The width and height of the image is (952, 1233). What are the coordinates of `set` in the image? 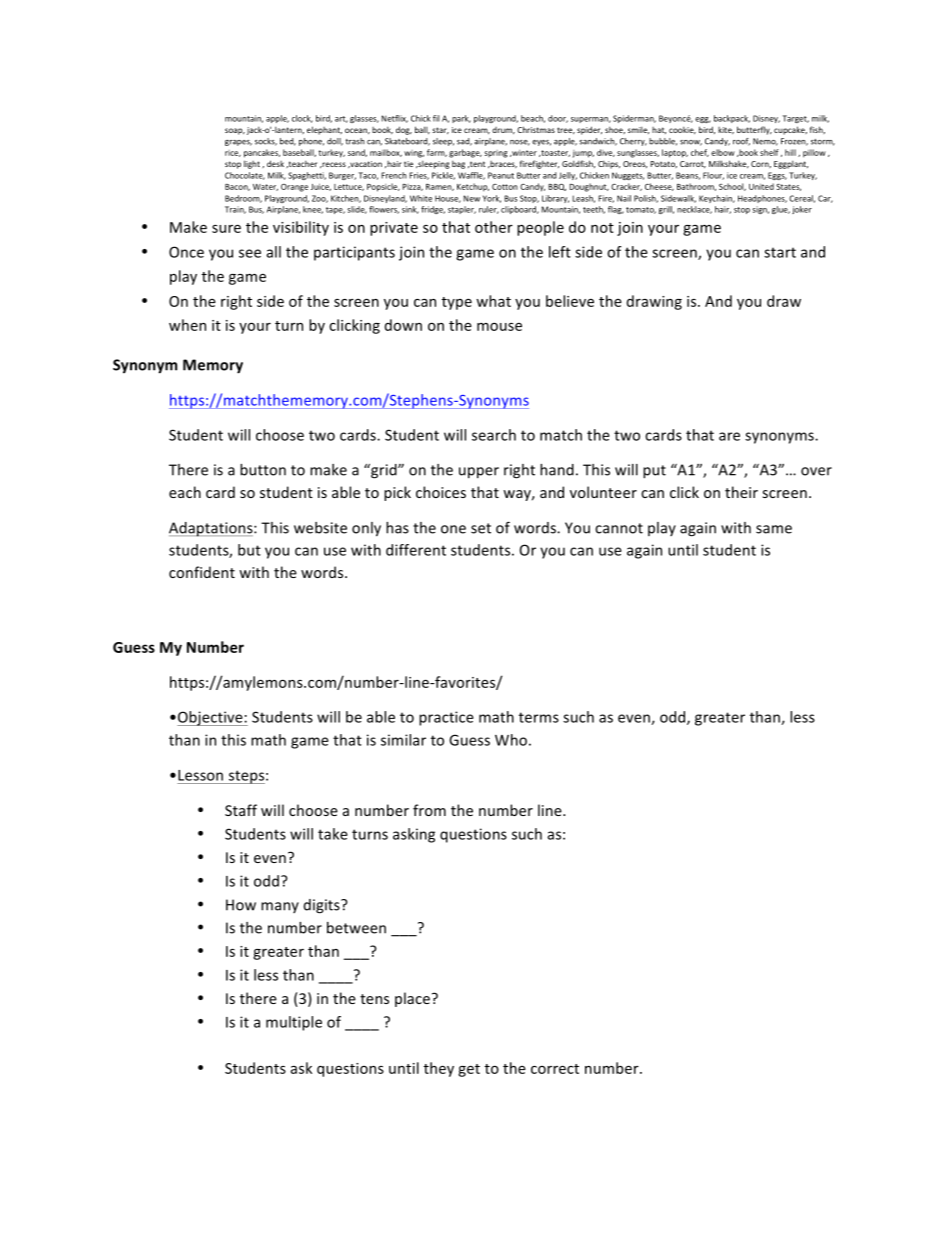 It's located at (481, 528).
